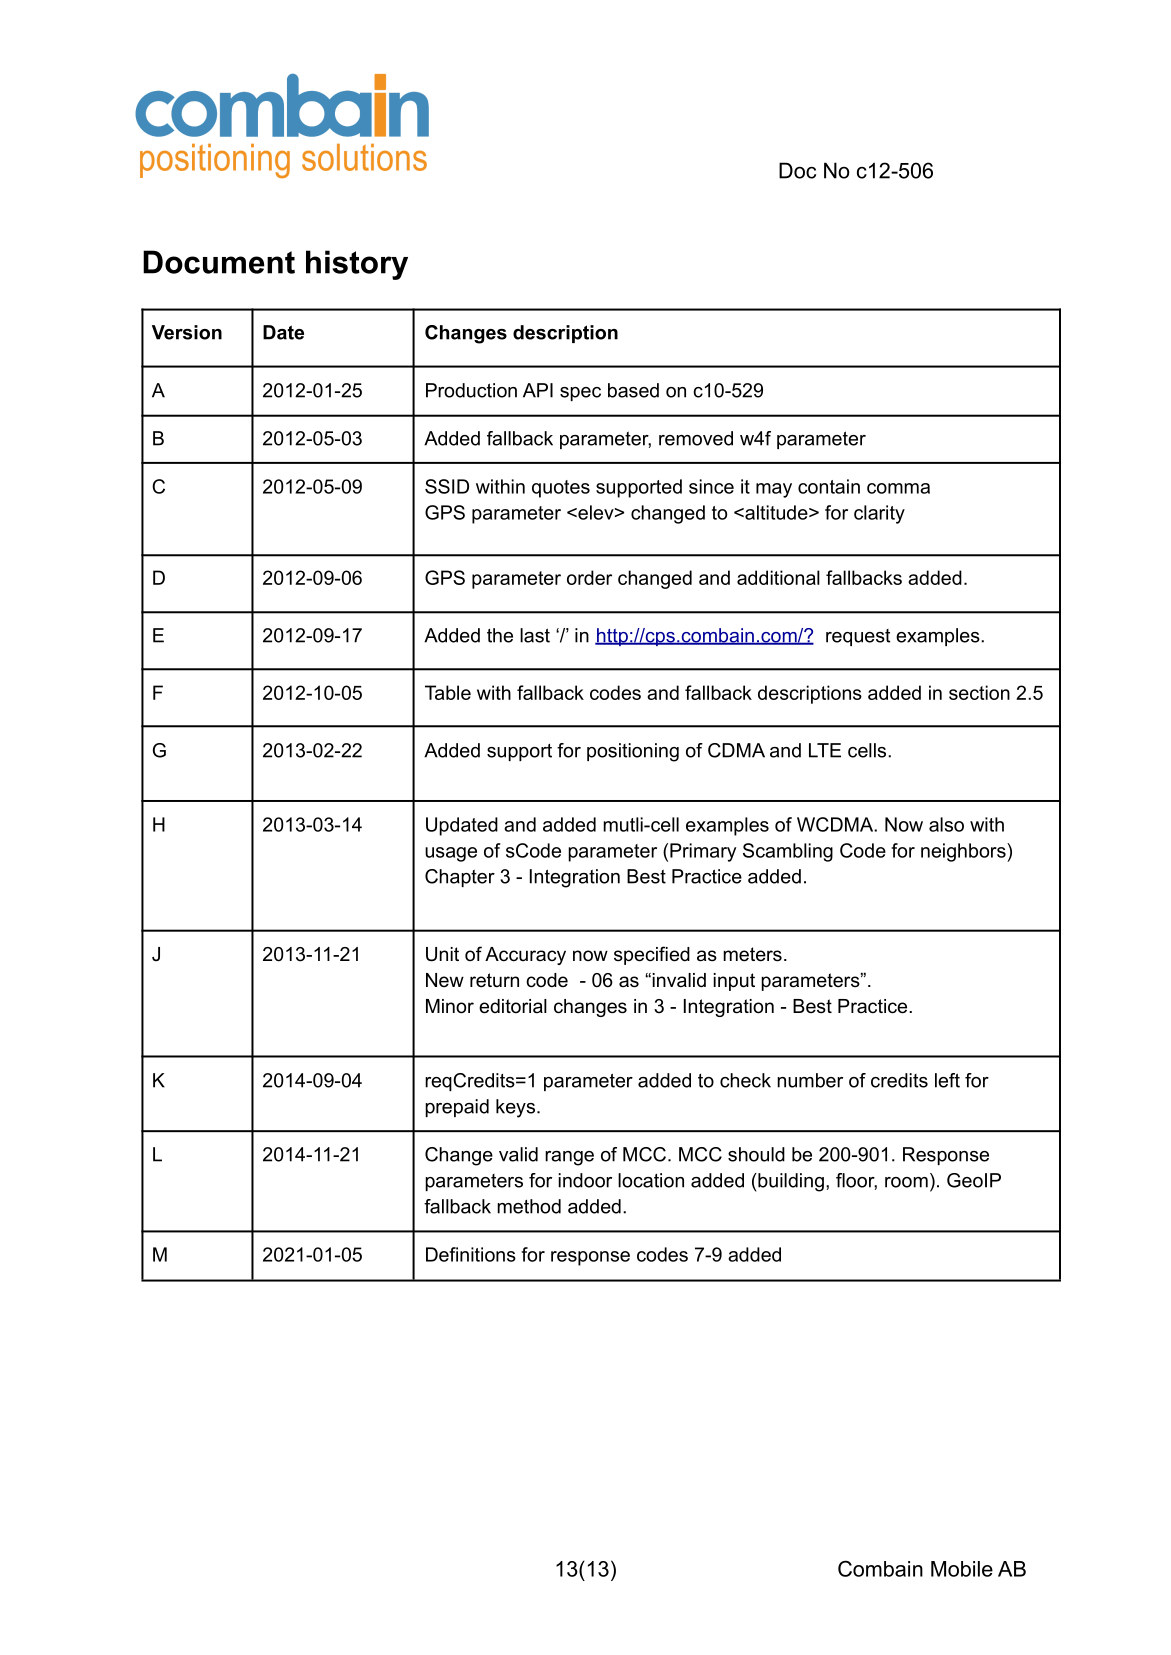 This image has height=1655, width=1171. Describe the element at coordinates (898, 488) in the image. I see `comma` at that location.
